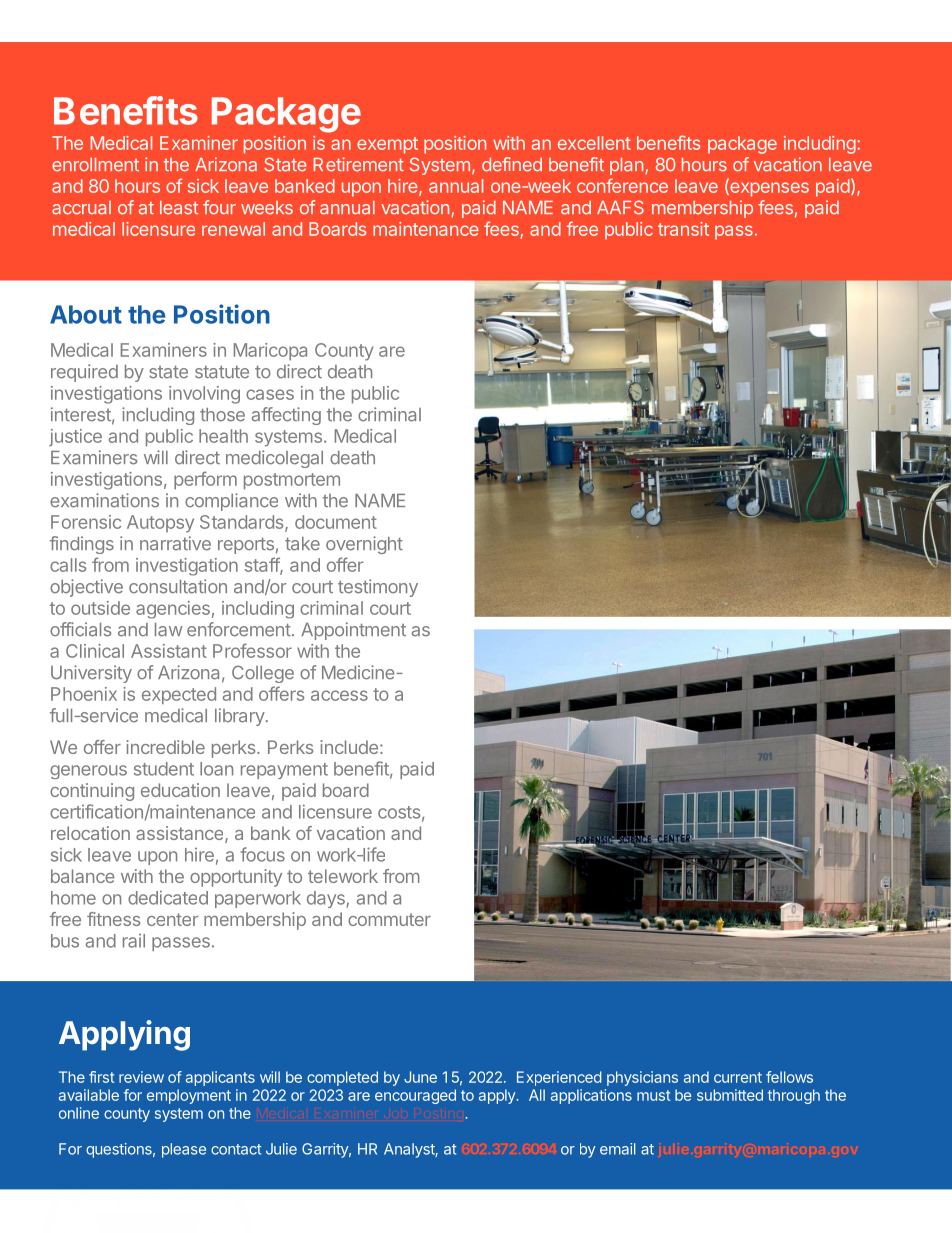 Image resolution: width=952 pixels, height=1233 pixels. I want to click on exempt, so click(387, 145).
